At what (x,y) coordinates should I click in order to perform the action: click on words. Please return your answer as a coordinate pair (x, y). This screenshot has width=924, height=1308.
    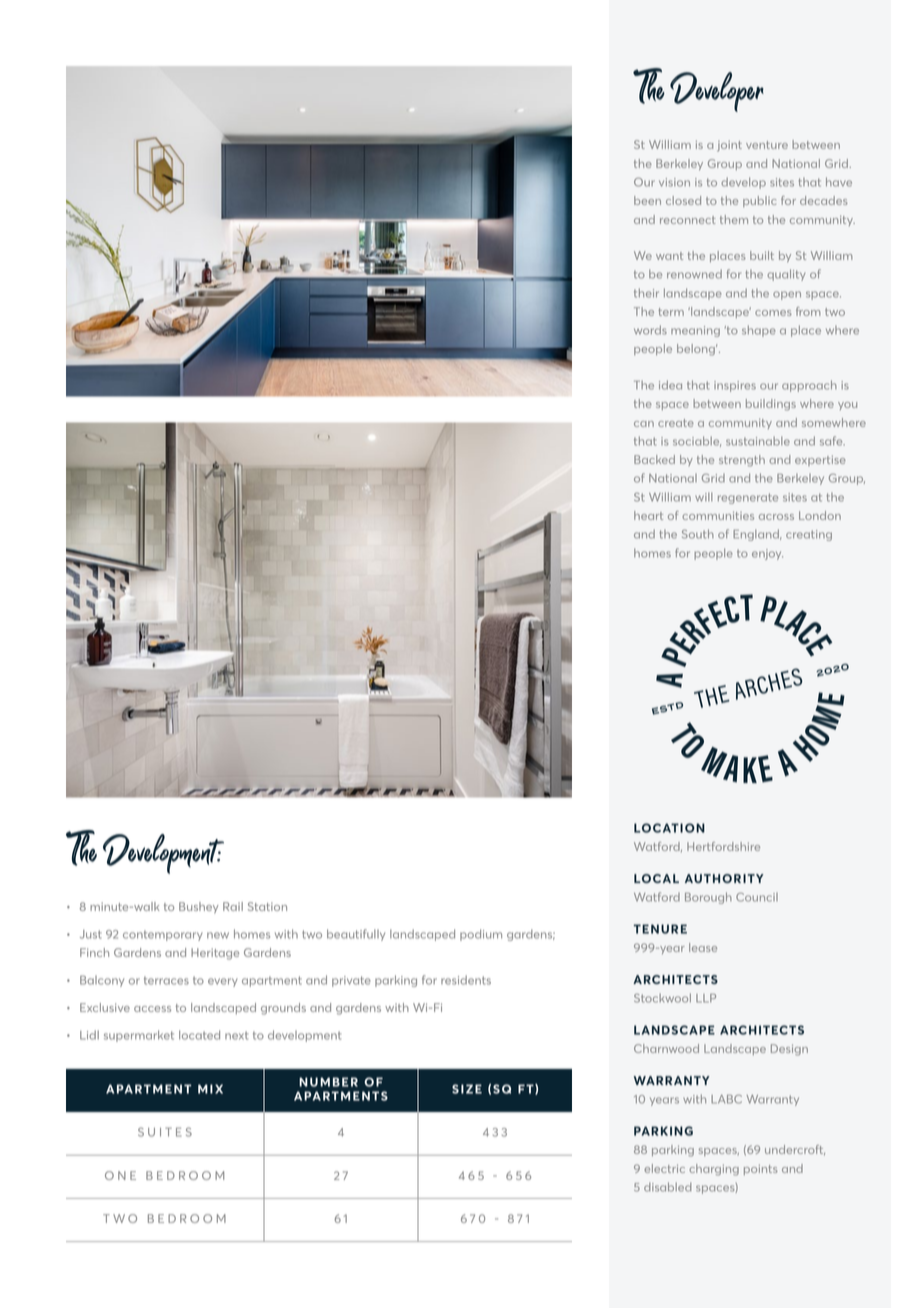
    Looking at the image, I should click on (650, 330).
